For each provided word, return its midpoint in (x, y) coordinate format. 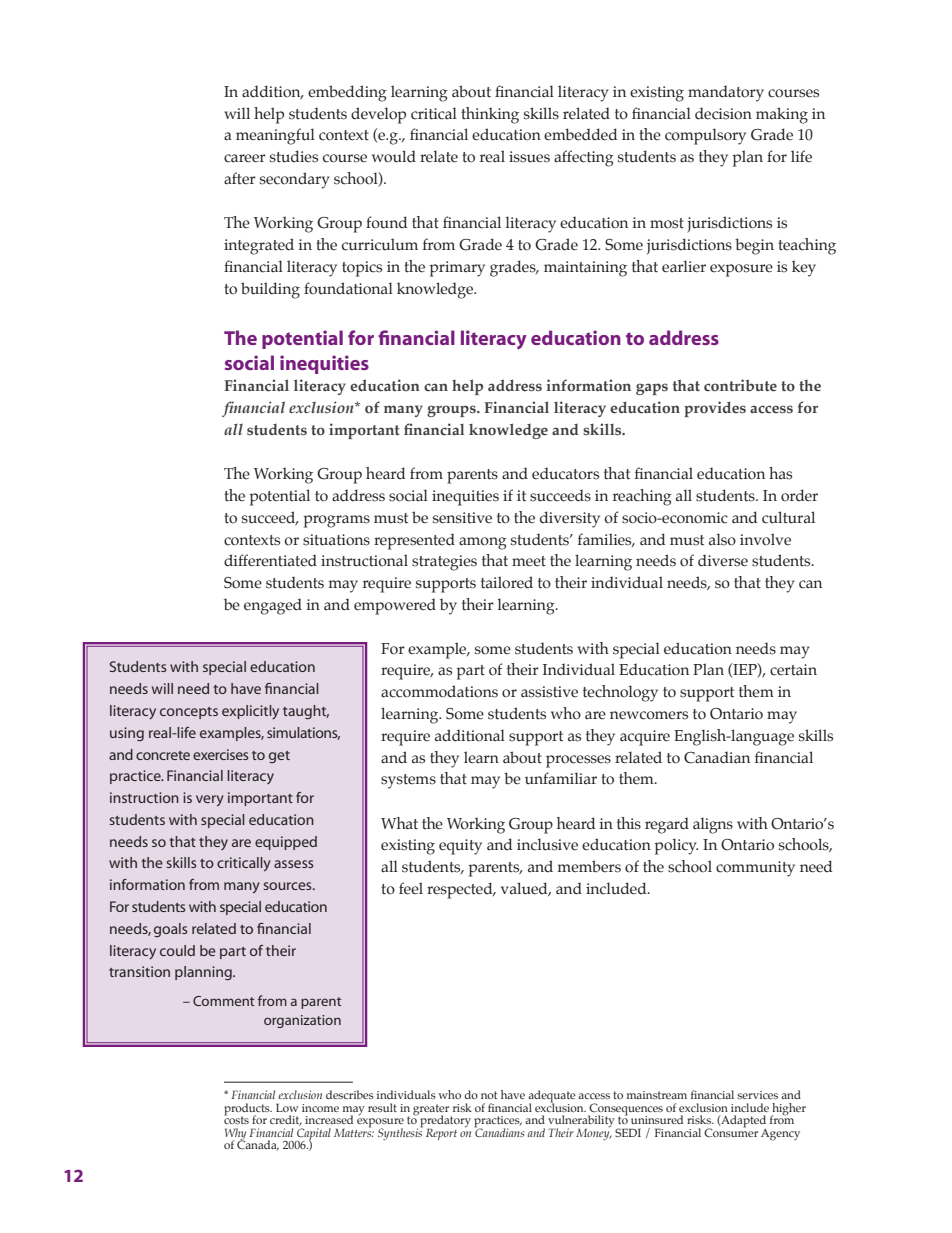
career (245, 158)
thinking (490, 115)
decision (723, 113)
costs (236, 1119)
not (489, 1095)
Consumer (731, 1131)
